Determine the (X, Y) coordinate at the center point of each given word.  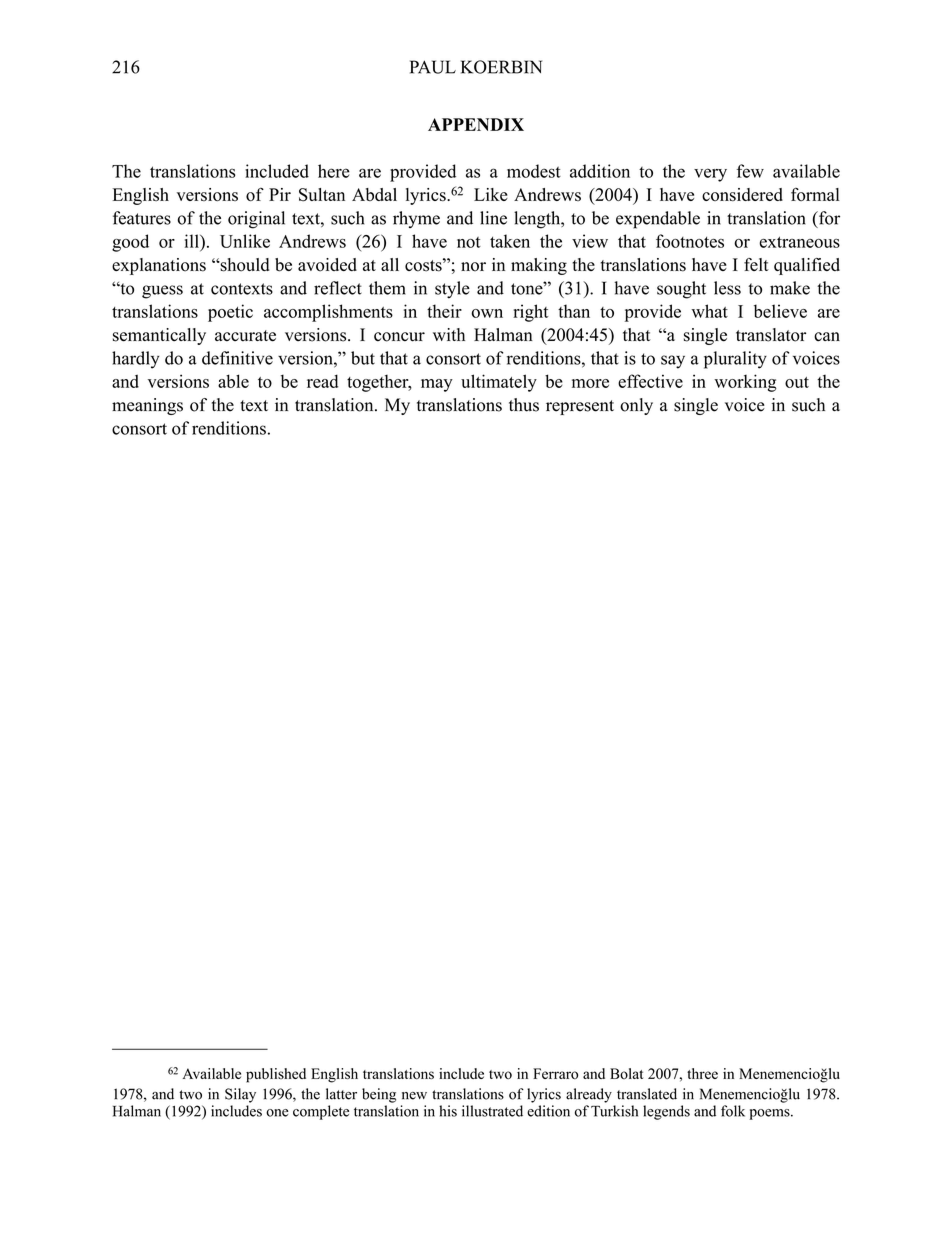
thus (524, 405)
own (487, 313)
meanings (147, 406)
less (727, 288)
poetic (230, 313)
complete (321, 1112)
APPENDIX (476, 124)
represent (580, 407)
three (702, 1073)
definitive (237, 358)
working (745, 383)
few (750, 171)
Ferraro (555, 1073)
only (636, 406)
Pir (280, 194)
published (276, 1075)
